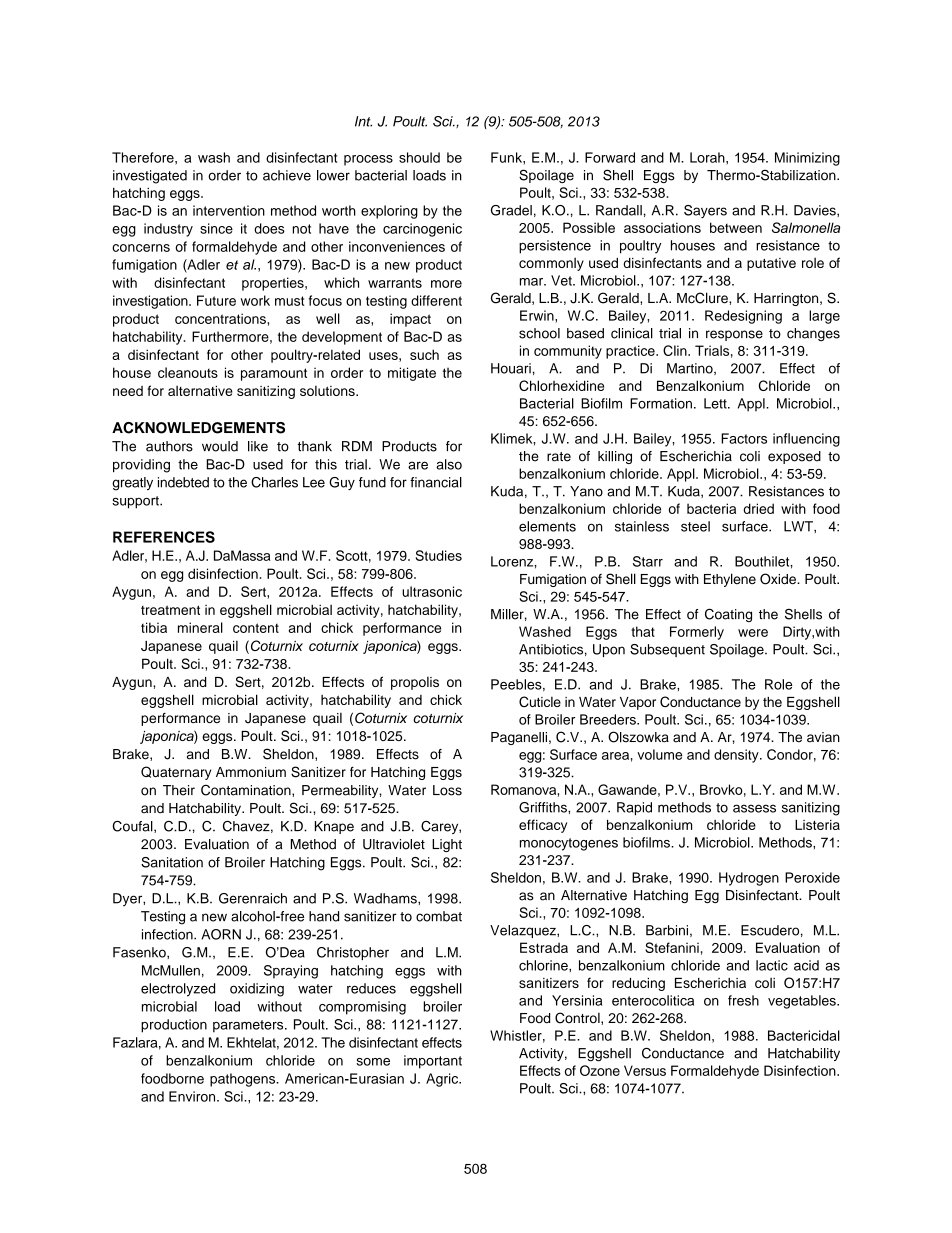 The image size is (952, 1233). Describe the element at coordinates (200, 627) in the document. I see `mineral` at that location.
